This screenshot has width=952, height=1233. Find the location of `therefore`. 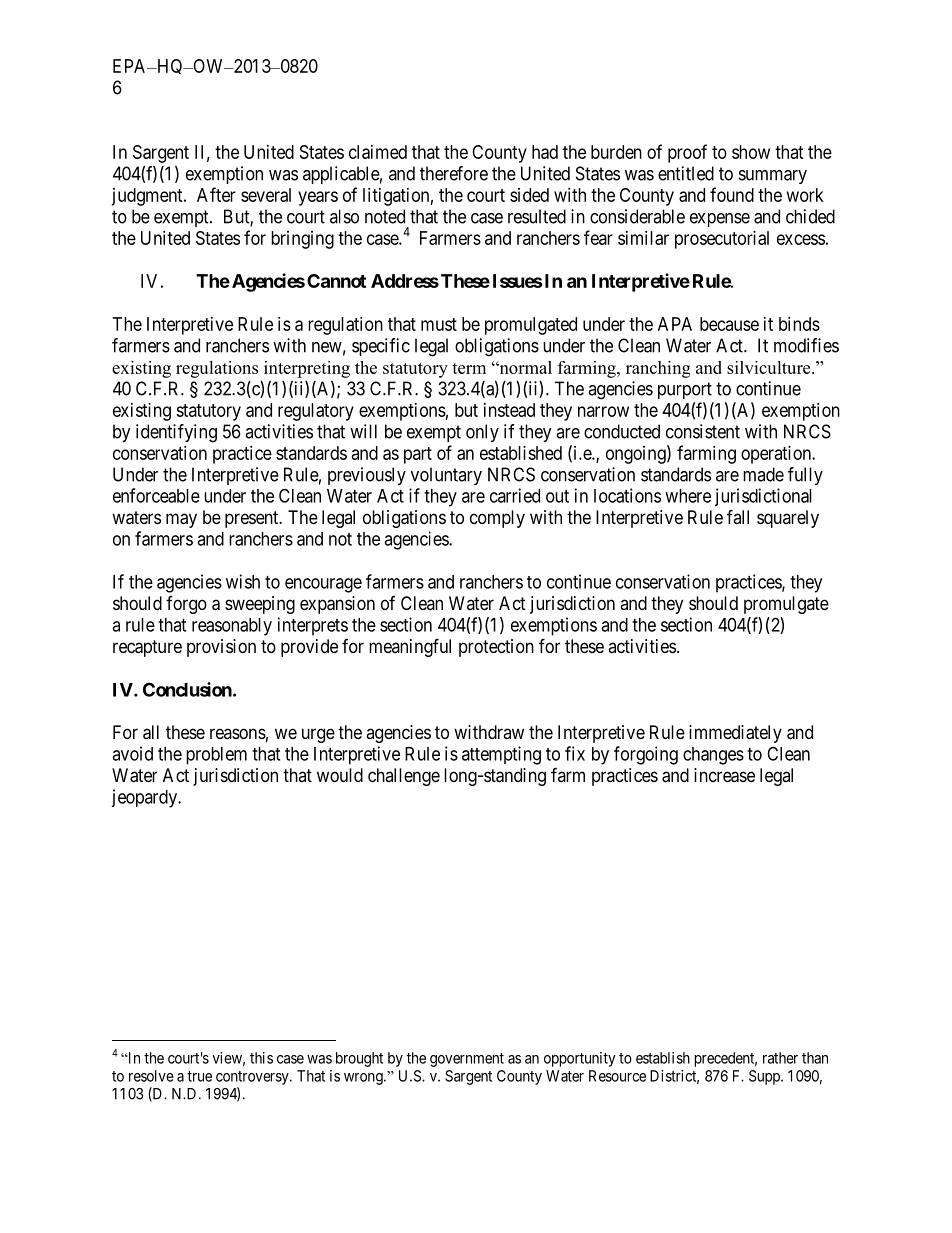

therefore is located at coordinates (454, 173).
